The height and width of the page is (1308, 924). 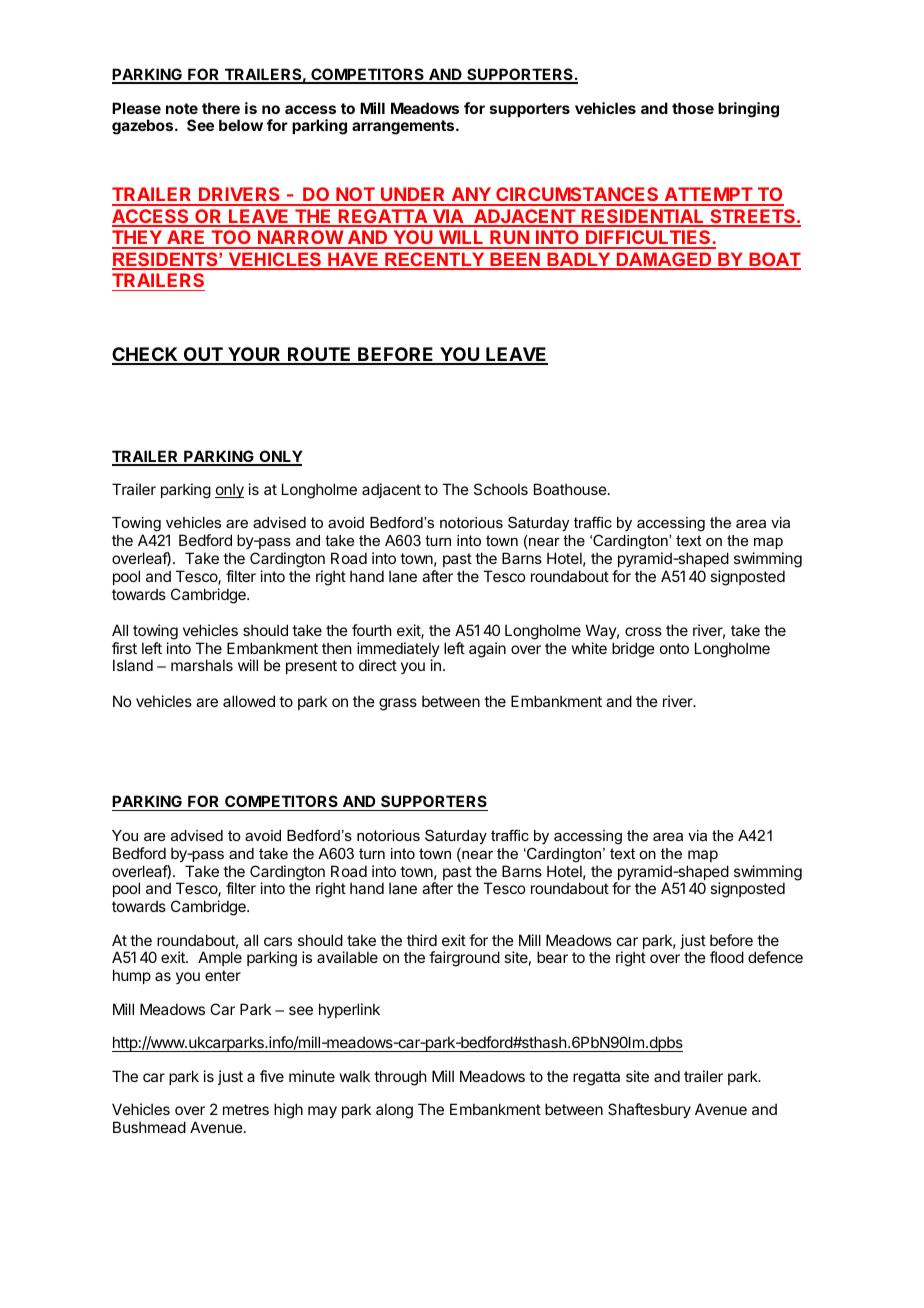 I want to click on arrangements, so click(x=404, y=127).
